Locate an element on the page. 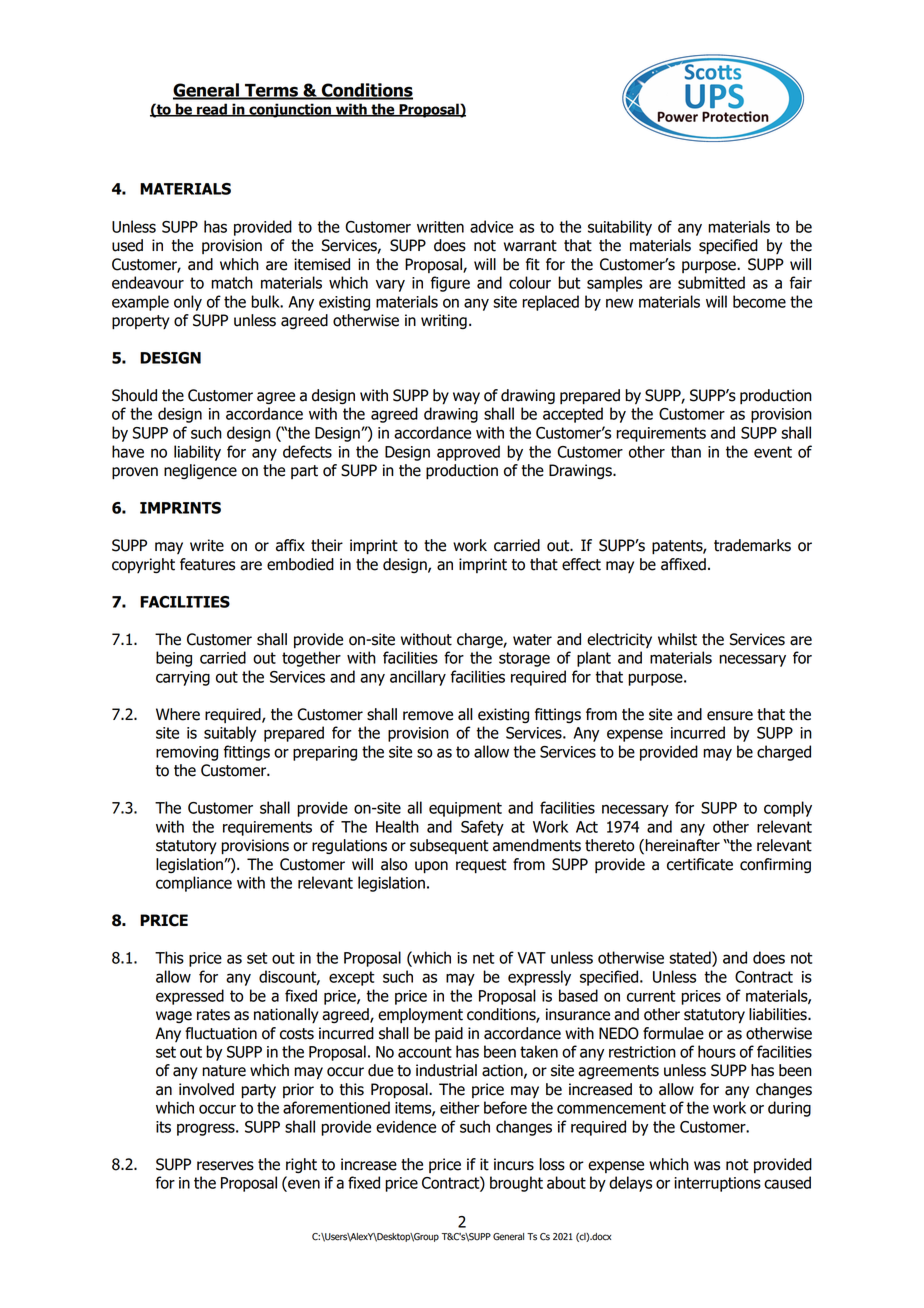 The image size is (924, 1308). incurs is located at coordinates (514, 1164).
